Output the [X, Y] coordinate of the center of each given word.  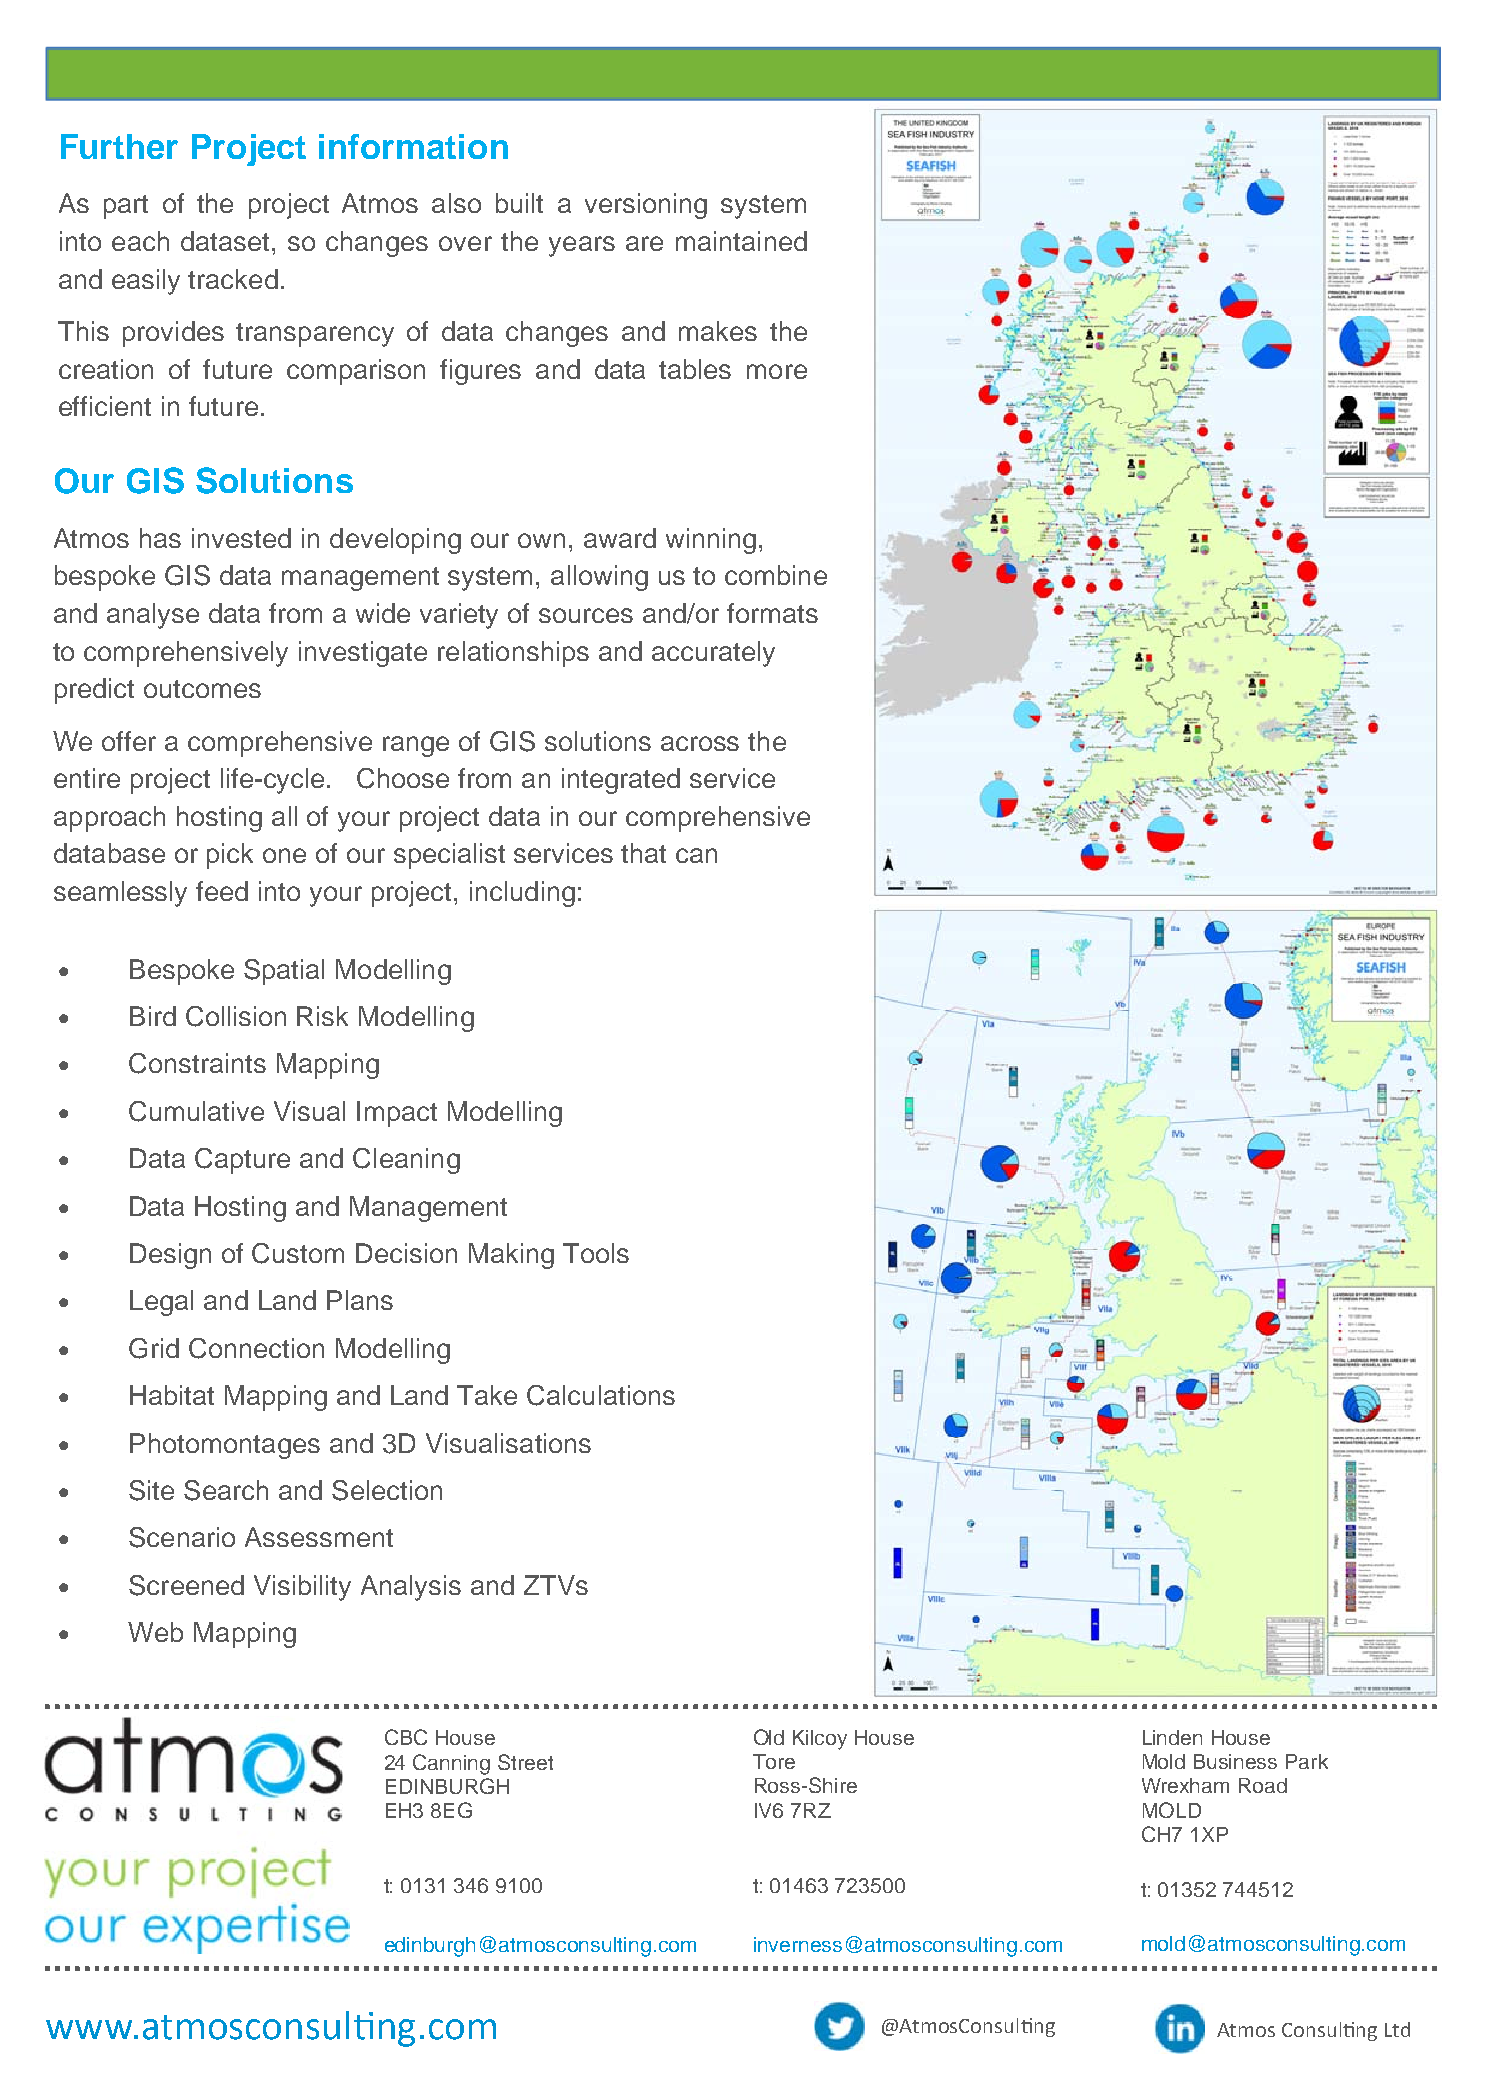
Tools [596, 1253]
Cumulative [196, 1111]
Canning [451, 1764]
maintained [741, 241]
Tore [774, 1761]
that [643, 853]
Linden [1172, 1737]
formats [772, 613]
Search [226, 1490]
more [777, 371]
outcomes [202, 689]
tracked [233, 279]
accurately [713, 654]
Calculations [601, 1395]
